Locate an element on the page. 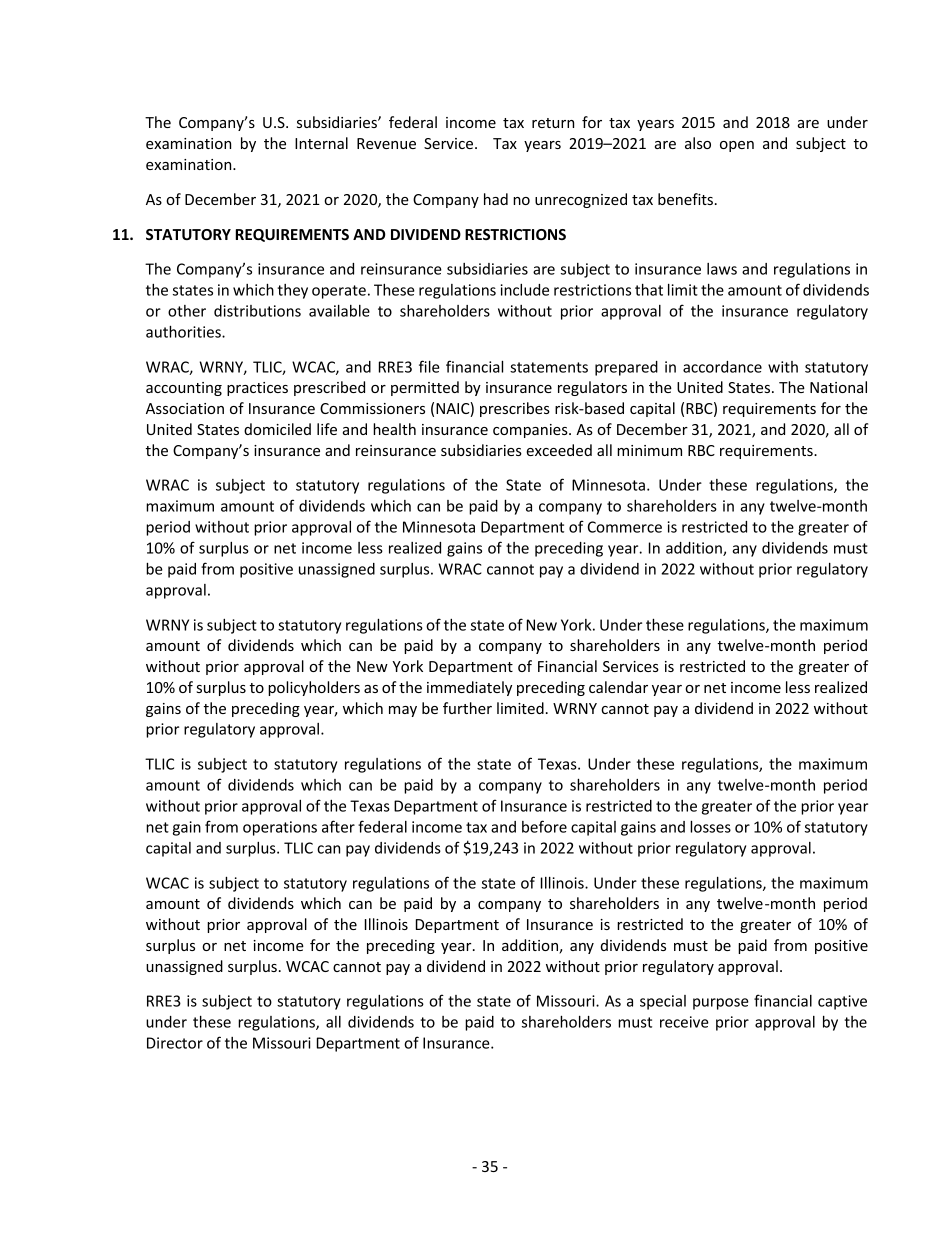 This document has height=1233, width=952. Commerce is located at coordinates (625, 527).
